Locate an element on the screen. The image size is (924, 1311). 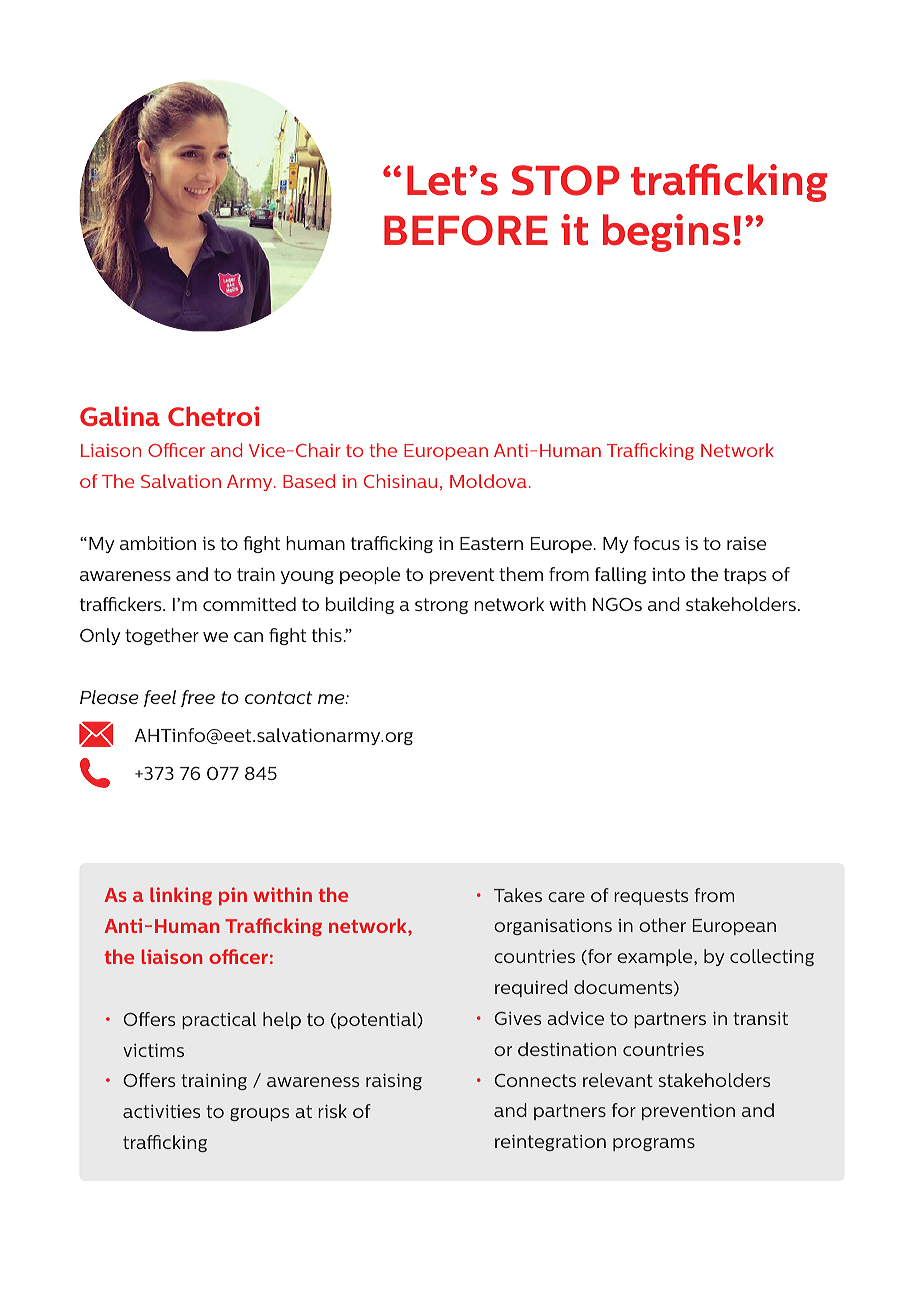
BEFORE is located at coordinates (466, 230).
